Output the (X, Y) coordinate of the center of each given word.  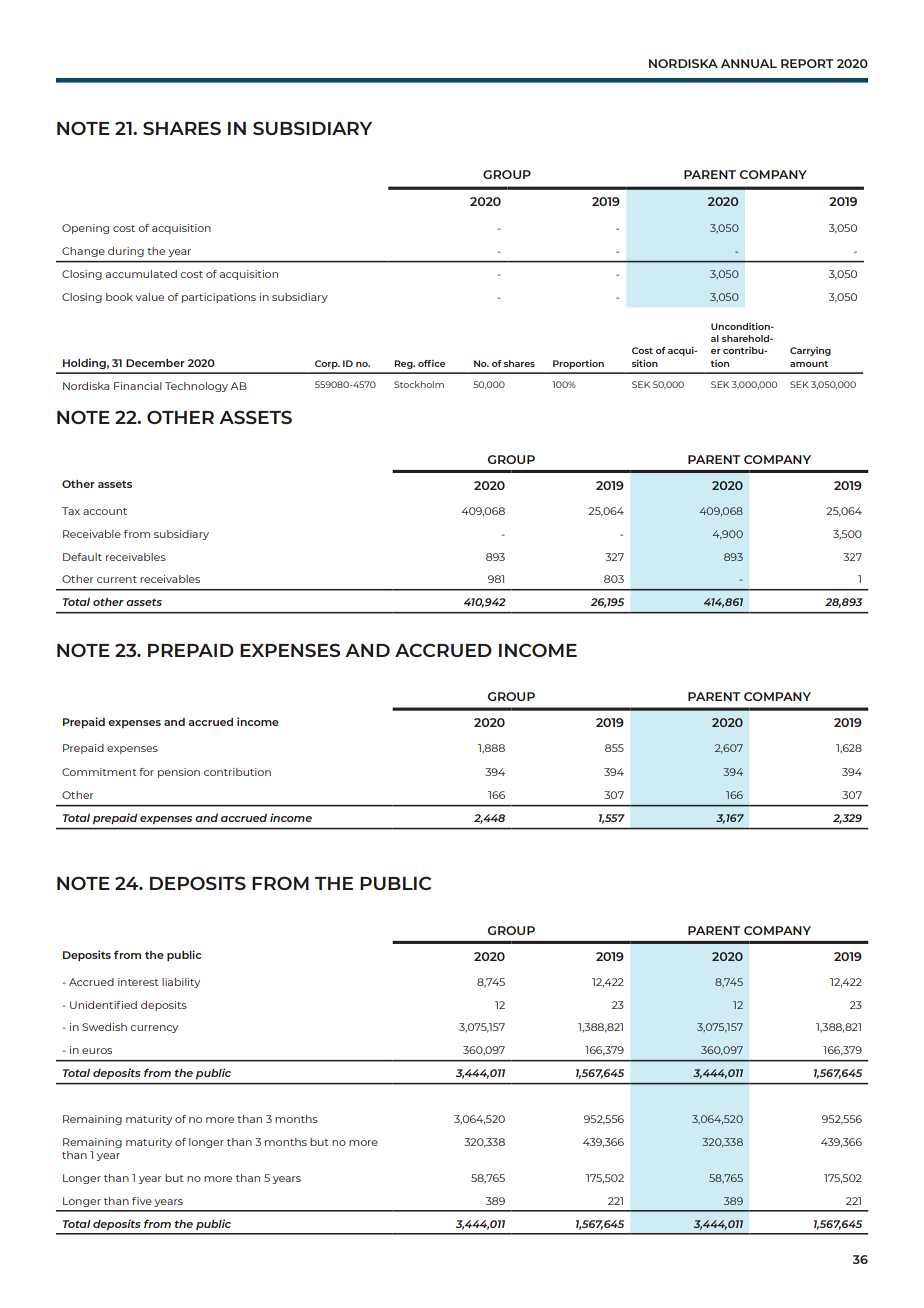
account (105, 511)
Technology (196, 387)
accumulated (141, 274)
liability (181, 983)
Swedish (104, 1027)
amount (809, 364)
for (146, 772)
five (142, 1201)
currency (154, 1029)
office (431, 363)
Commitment (99, 772)
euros (97, 1051)
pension (179, 773)
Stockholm (419, 384)
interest (138, 982)
